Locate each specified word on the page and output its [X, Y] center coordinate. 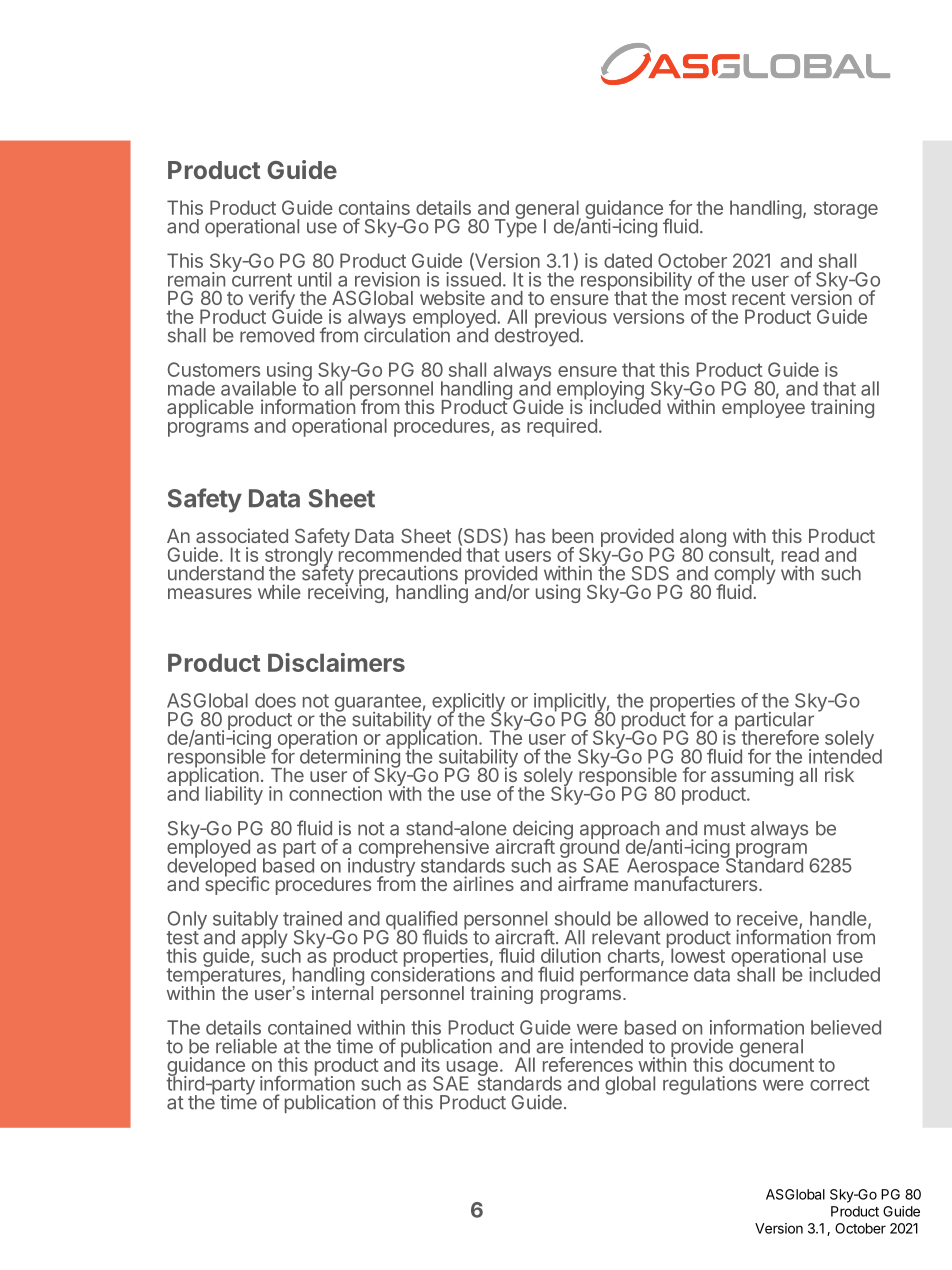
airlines [483, 883]
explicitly [469, 703]
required [562, 427]
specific [237, 884]
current [262, 279]
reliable [246, 1046]
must [725, 829]
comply [745, 575]
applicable [210, 408]
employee [763, 408]
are [550, 1048]
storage [846, 210]
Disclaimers [336, 662]
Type [516, 227]
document [771, 1063]
